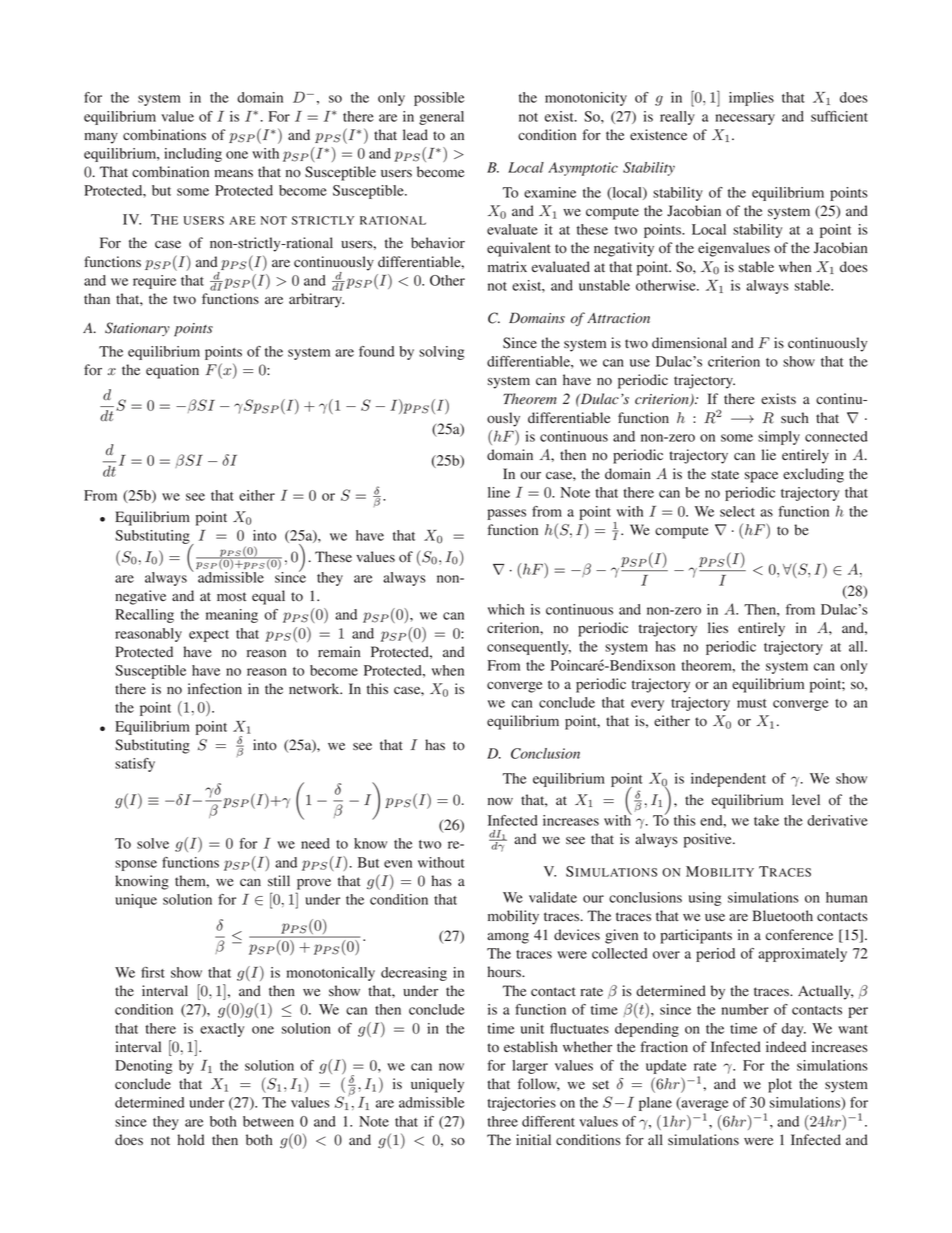 Image resolution: width=952 pixels, height=1233 pixels. I want to click on which, so click(506, 609).
